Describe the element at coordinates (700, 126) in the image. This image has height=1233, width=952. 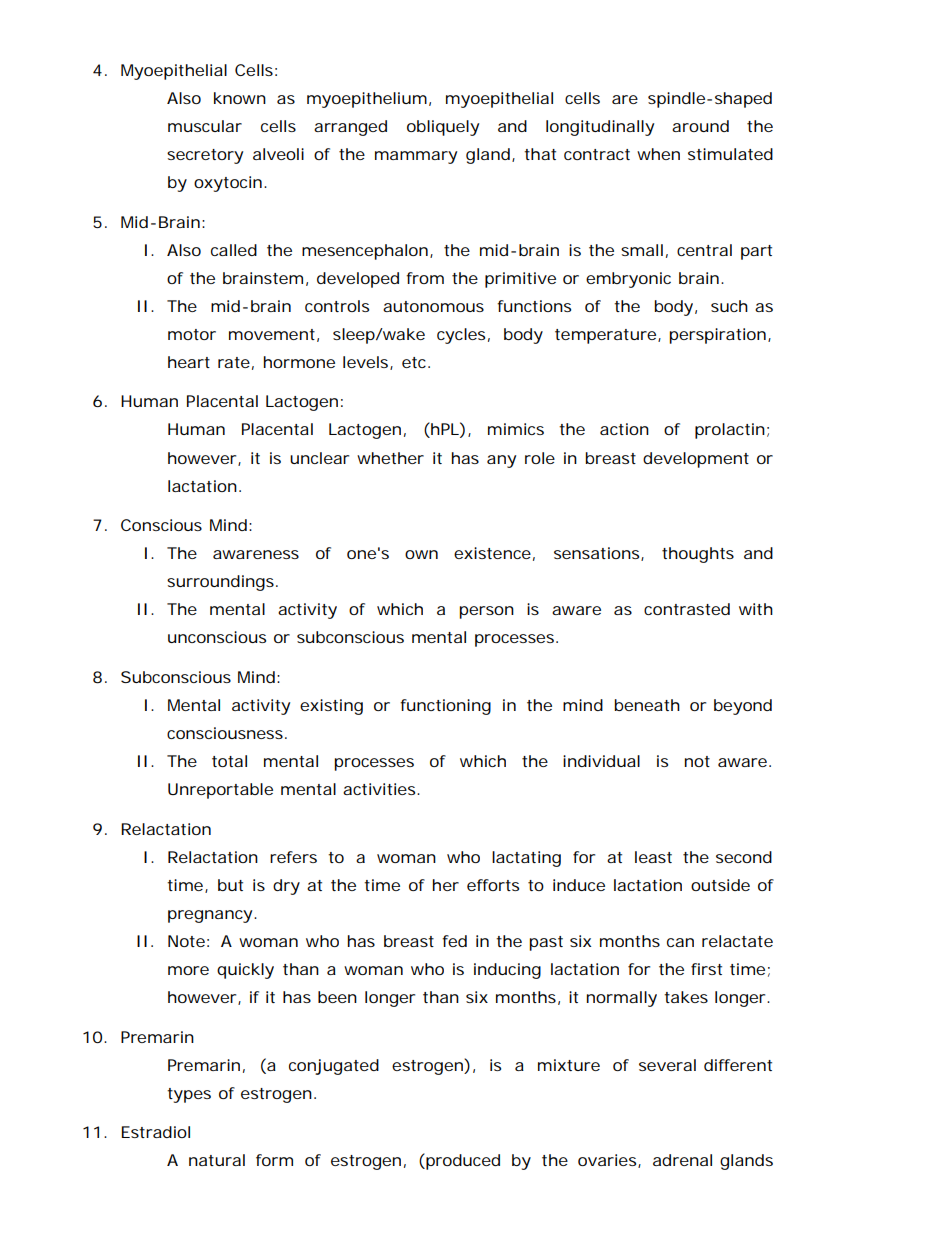
I see `around` at that location.
